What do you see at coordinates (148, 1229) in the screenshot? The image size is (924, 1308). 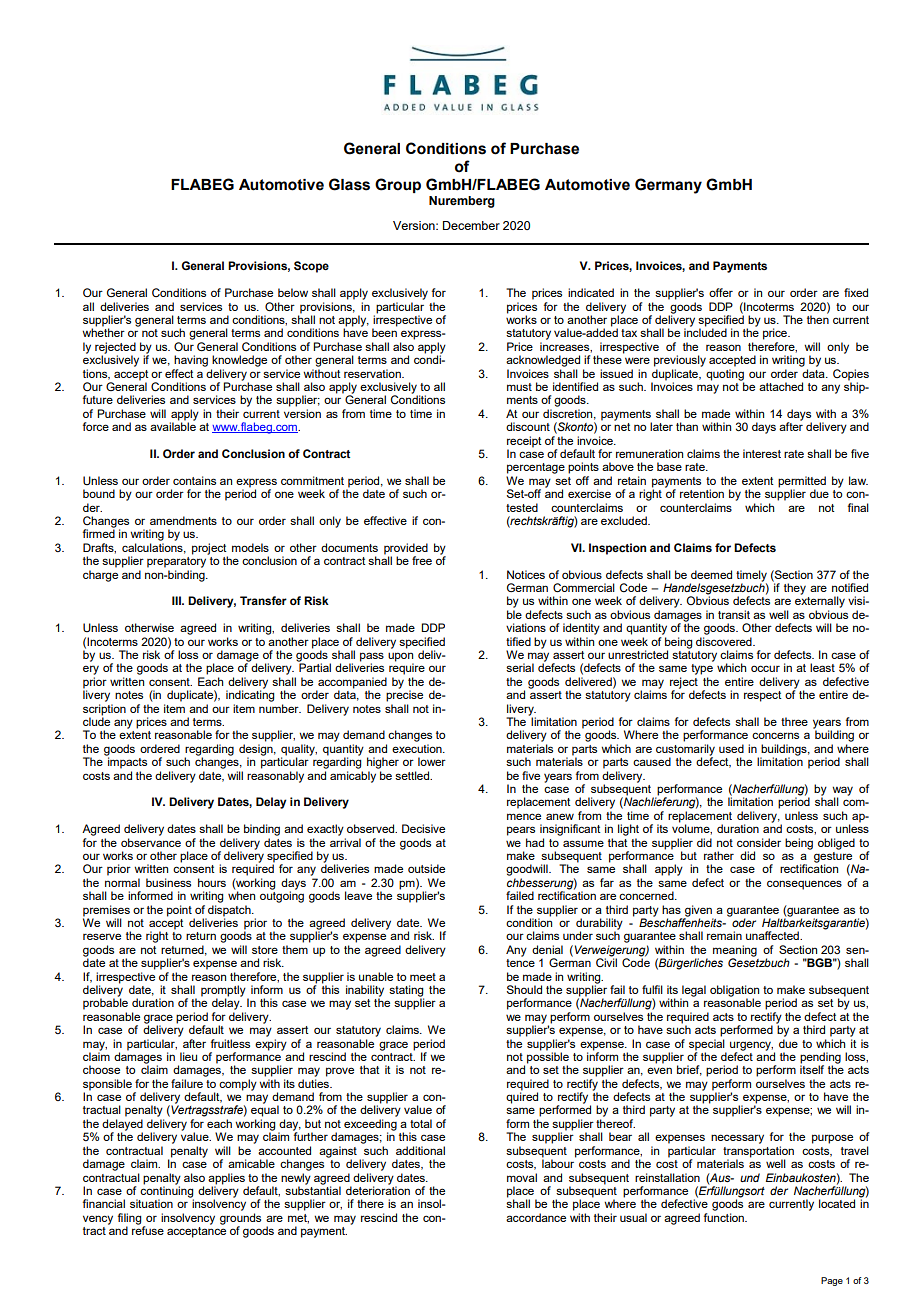 I see `refuse` at bounding box center [148, 1229].
